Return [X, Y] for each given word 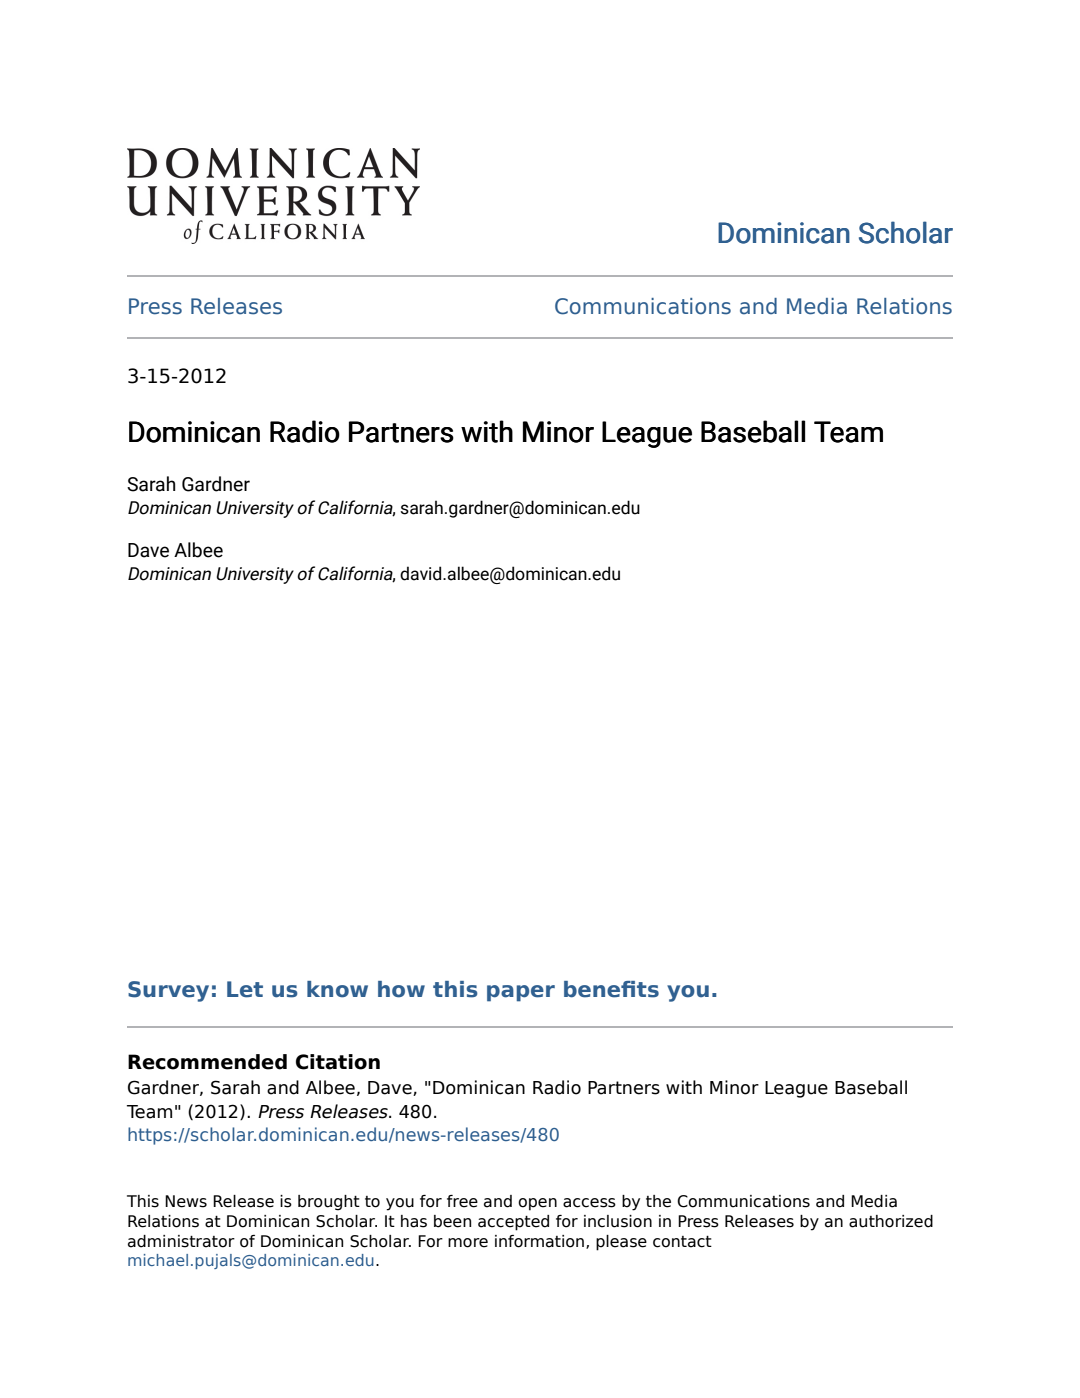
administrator [181, 1241]
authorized [891, 1221]
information [539, 1241]
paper [521, 993]
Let [245, 989]
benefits [611, 989]
